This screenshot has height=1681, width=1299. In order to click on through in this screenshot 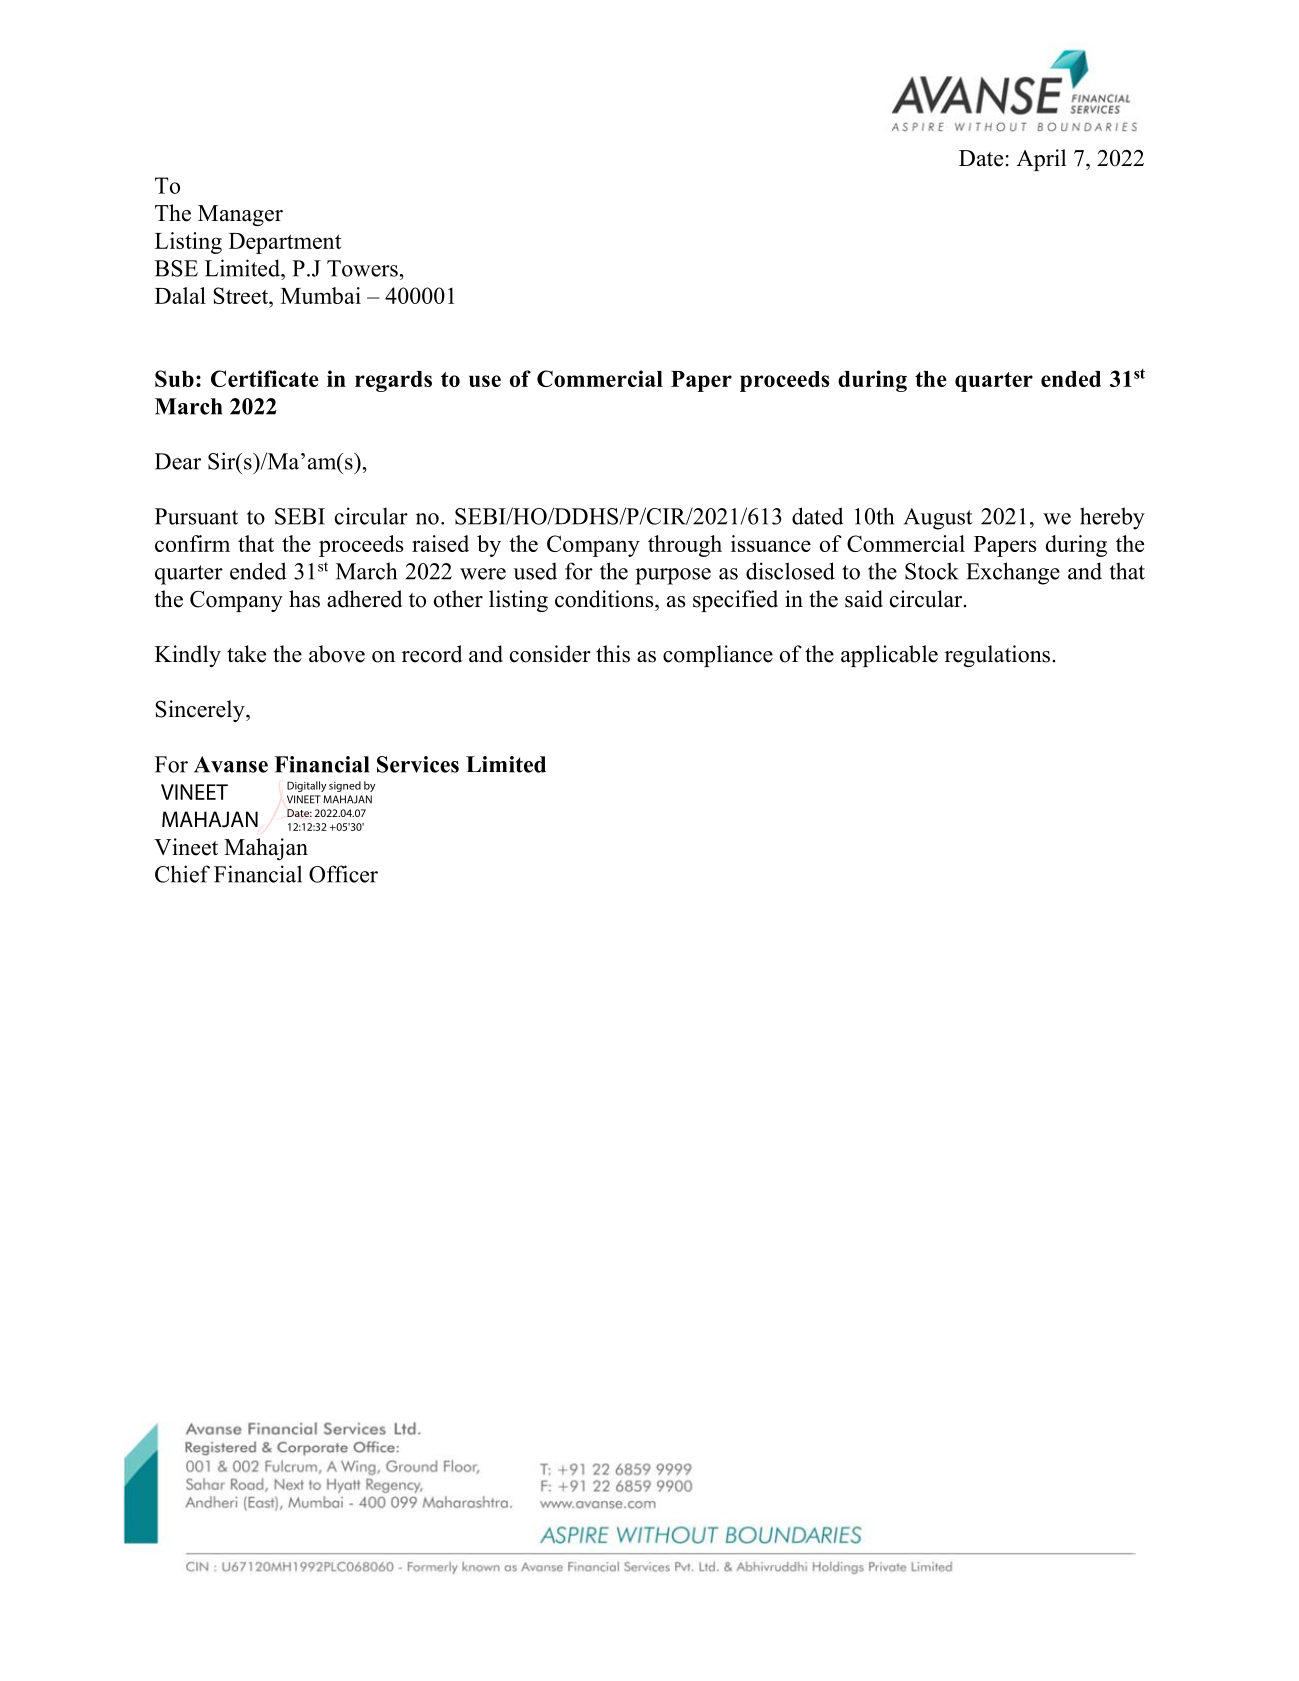, I will do `click(685, 546)`.
